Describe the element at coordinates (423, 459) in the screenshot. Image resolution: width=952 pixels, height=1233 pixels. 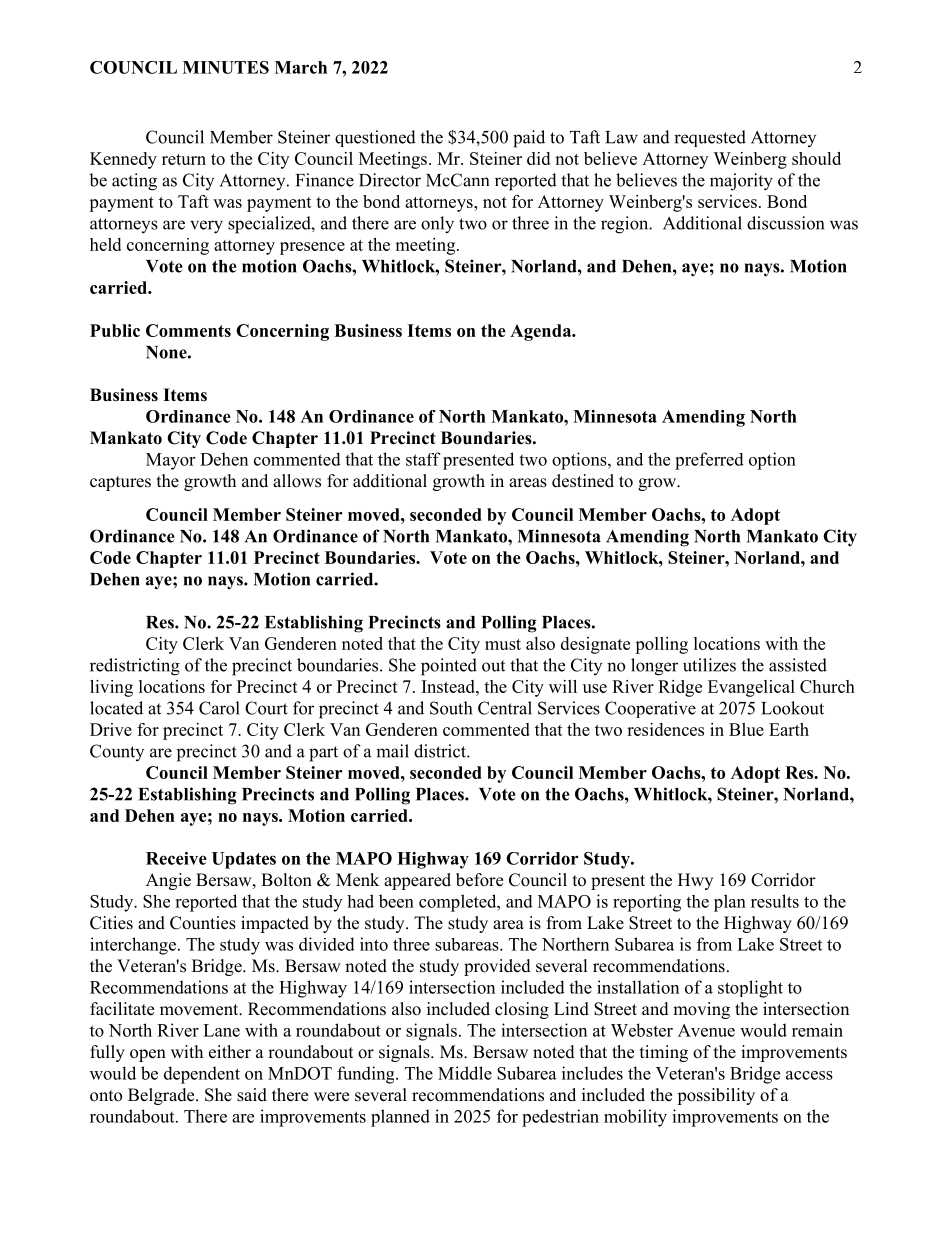
I see `staff` at that location.
